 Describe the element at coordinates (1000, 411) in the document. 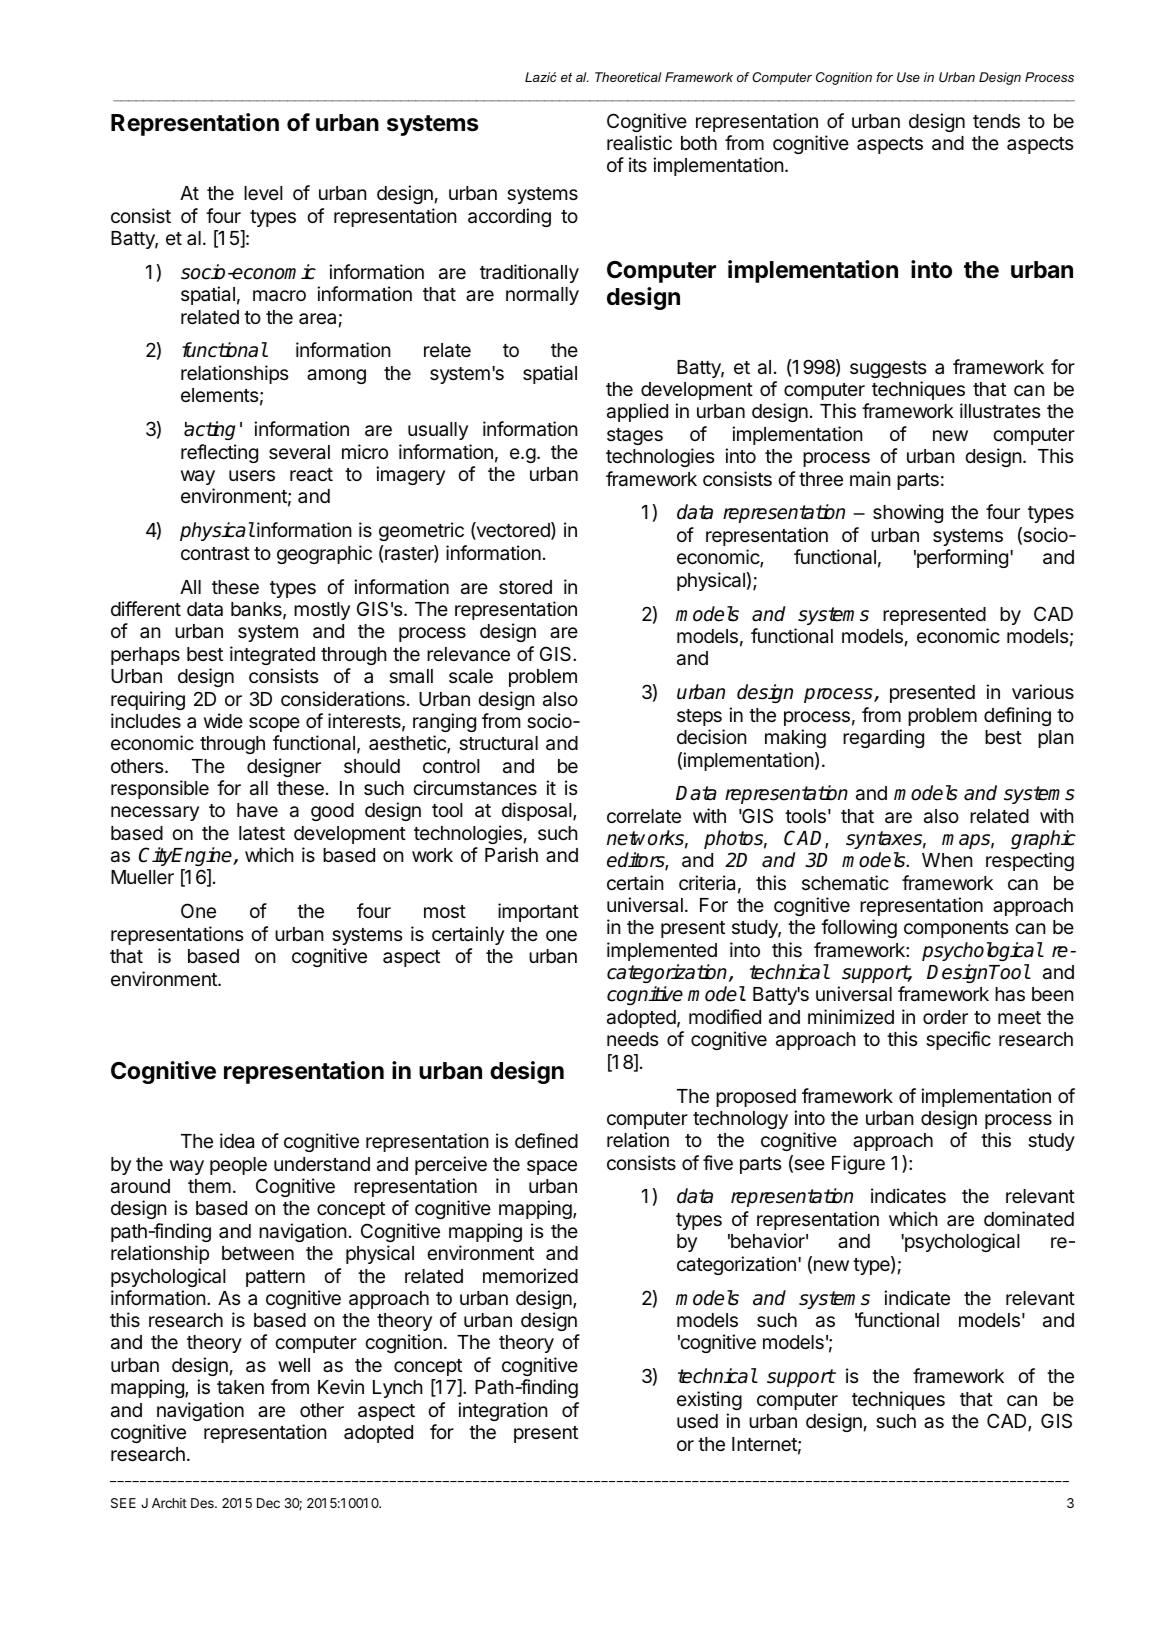

I see `illustrates` at that location.
